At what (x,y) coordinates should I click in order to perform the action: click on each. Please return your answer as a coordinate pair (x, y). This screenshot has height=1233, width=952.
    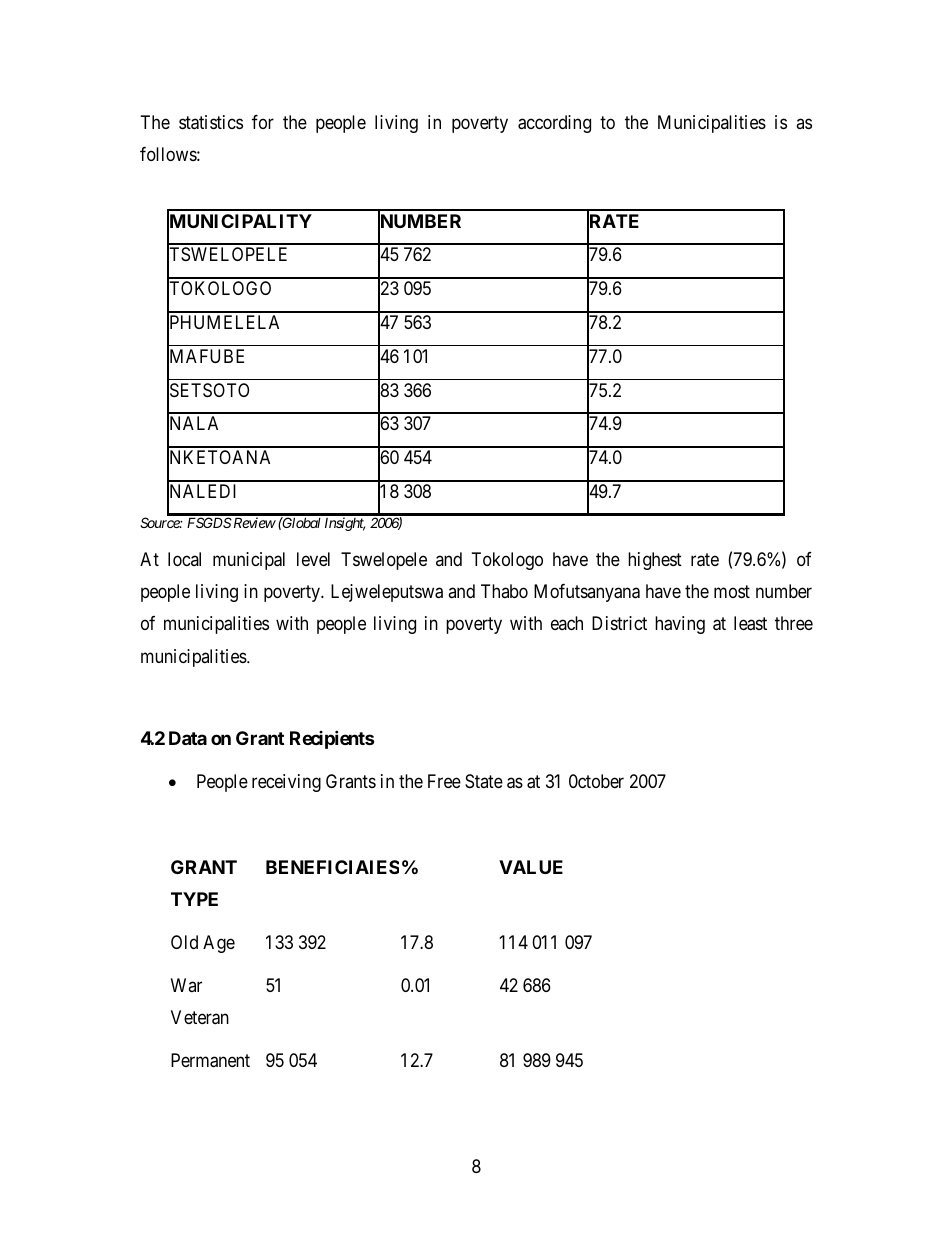
    Looking at the image, I should click on (567, 623).
